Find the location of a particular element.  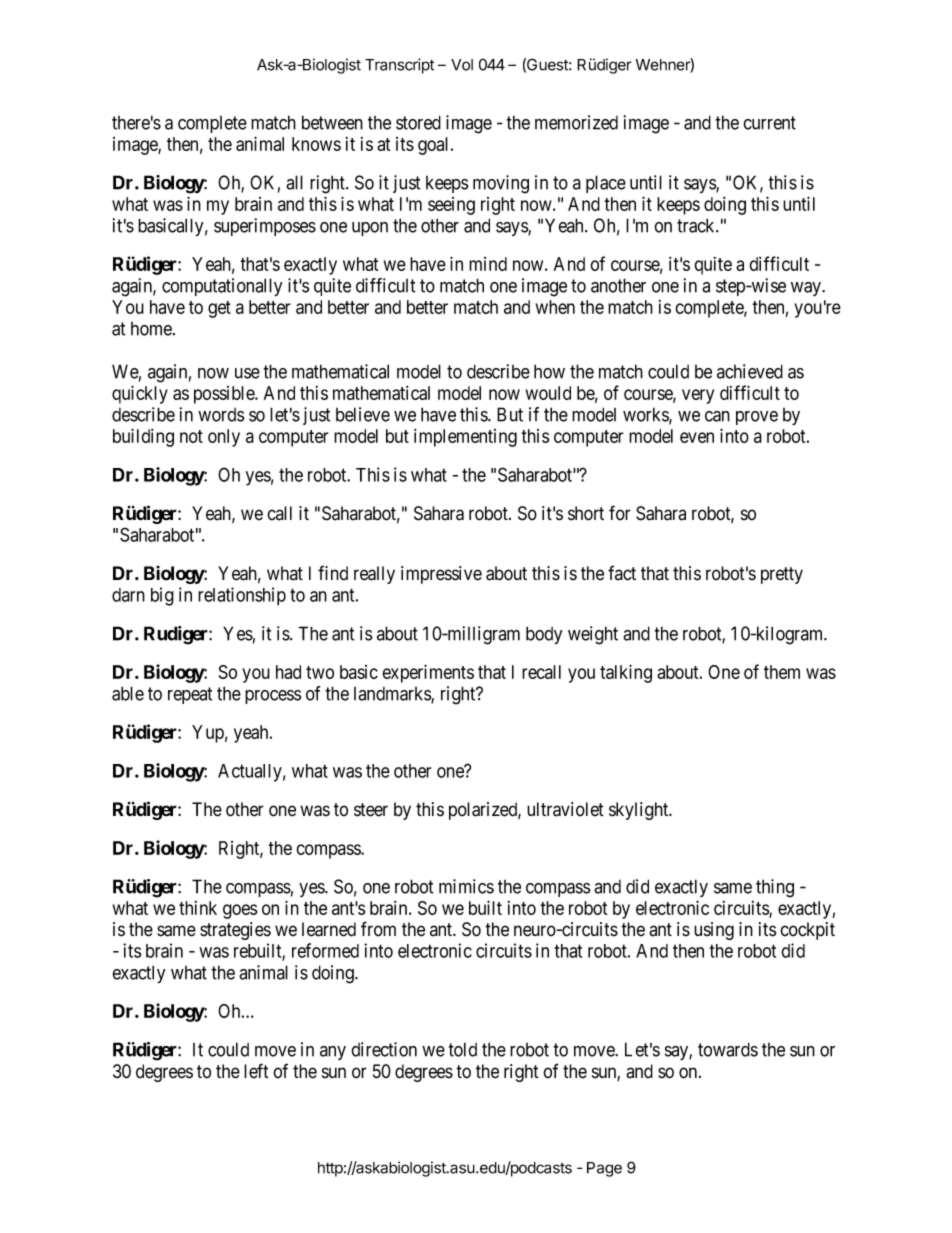

left is located at coordinates (256, 1071).
